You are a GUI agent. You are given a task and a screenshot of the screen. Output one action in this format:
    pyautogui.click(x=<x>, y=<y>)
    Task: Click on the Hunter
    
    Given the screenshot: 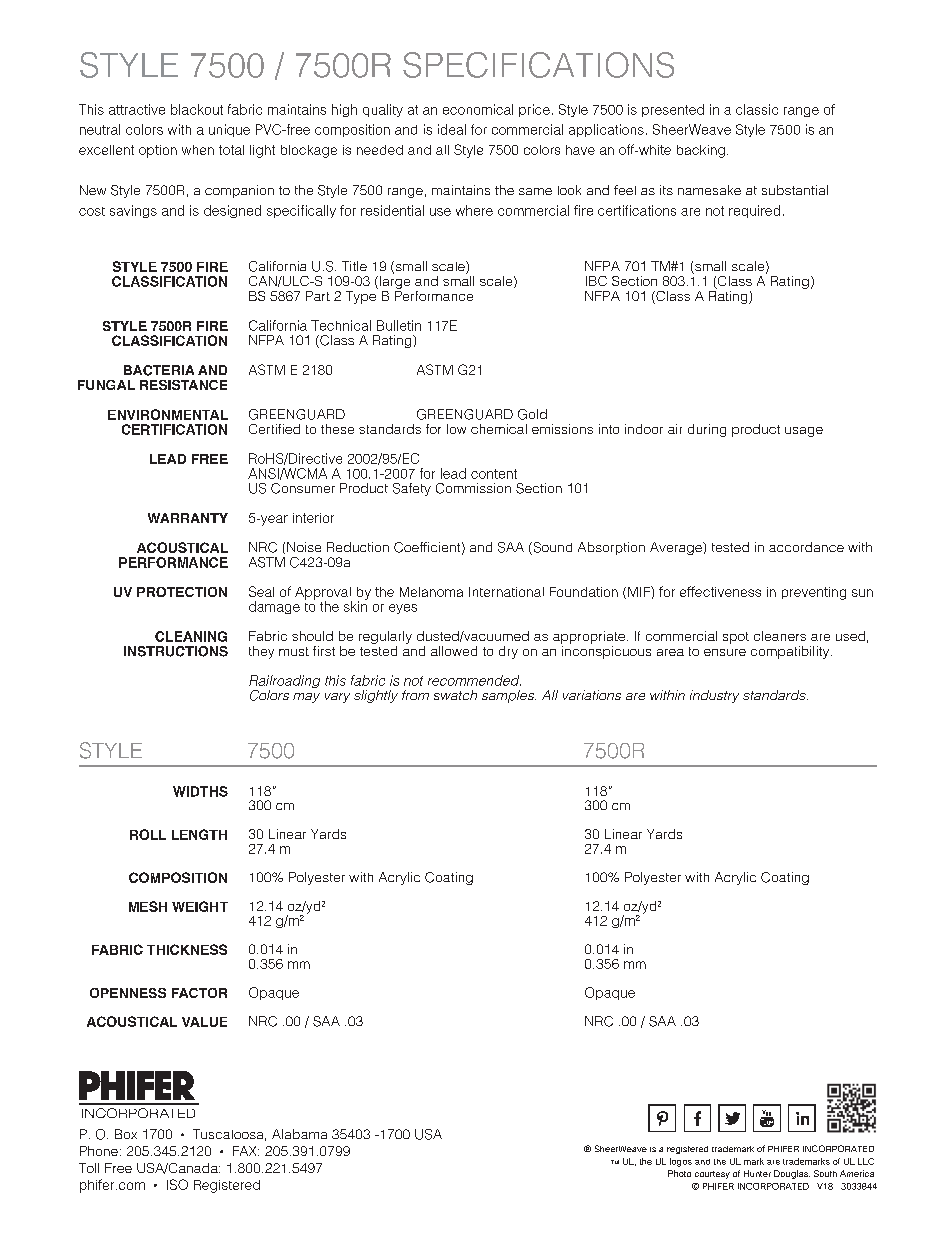 What is the action you would take?
    pyautogui.click(x=757, y=1173)
